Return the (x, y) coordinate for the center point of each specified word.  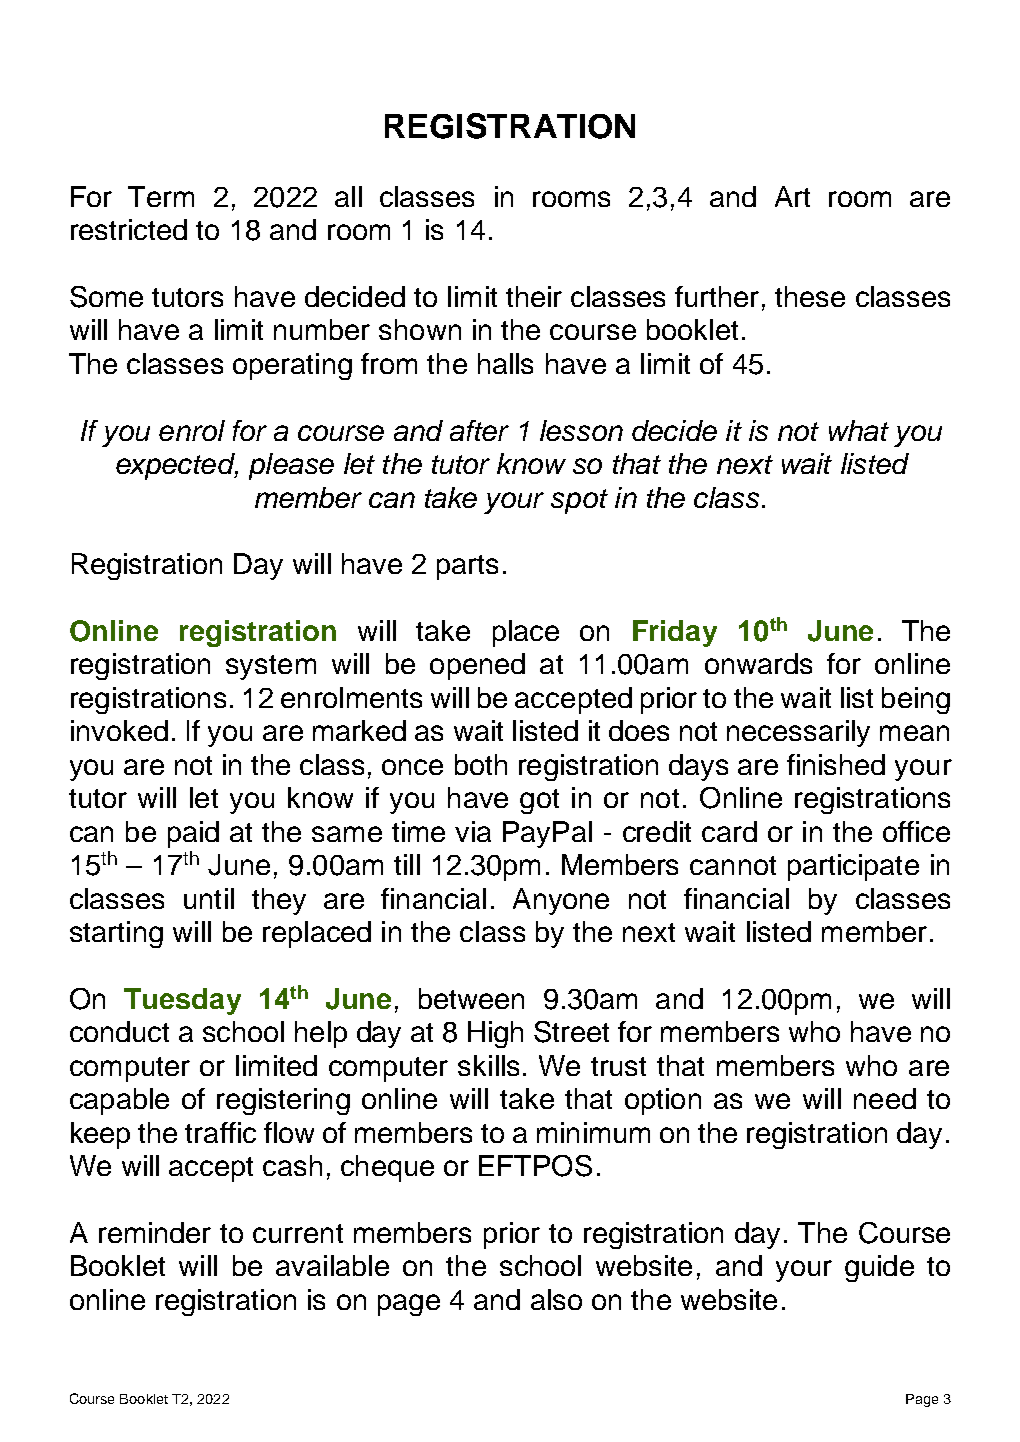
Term (161, 196)
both (481, 764)
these (810, 296)
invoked (119, 730)
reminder (155, 1232)
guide (879, 1268)
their (534, 296)
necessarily (798, 733)
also (556, 1299)
